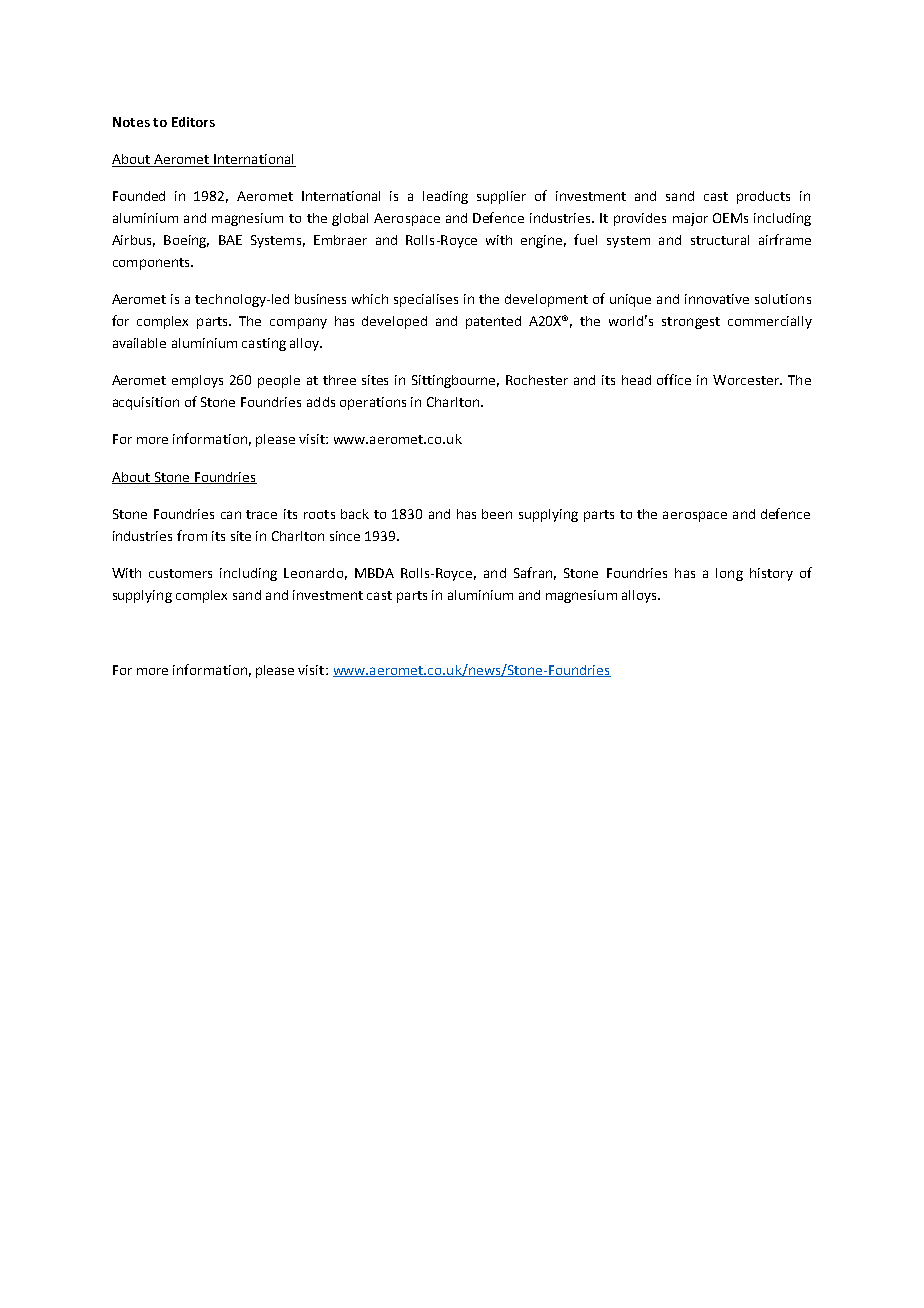 This page has height=1308, width=924. I want to click on Editors, so click(193, 122).
